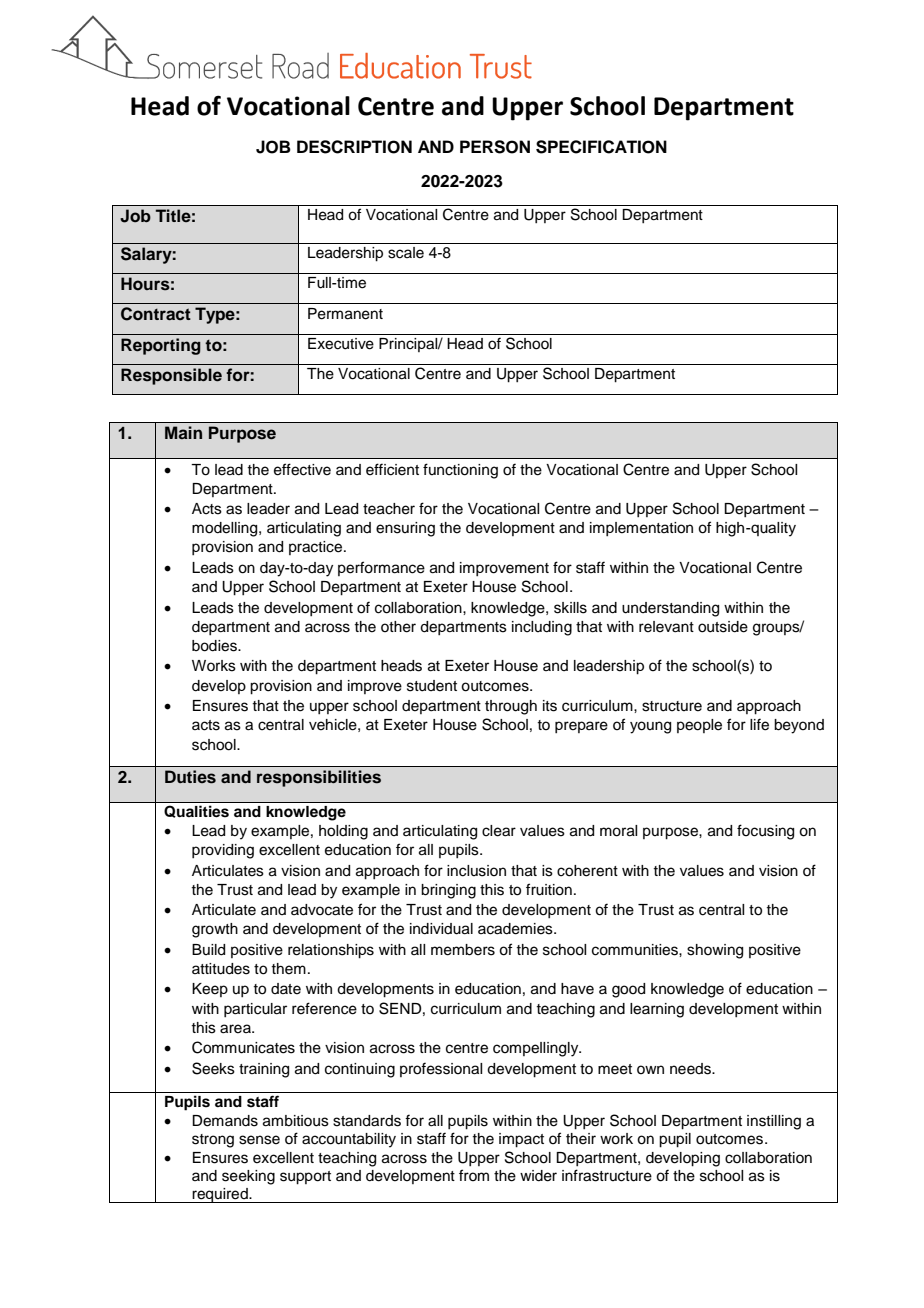 The height and width of the screenshot is (1308, 924). I want to click on PERSON, so click(495, 147).
